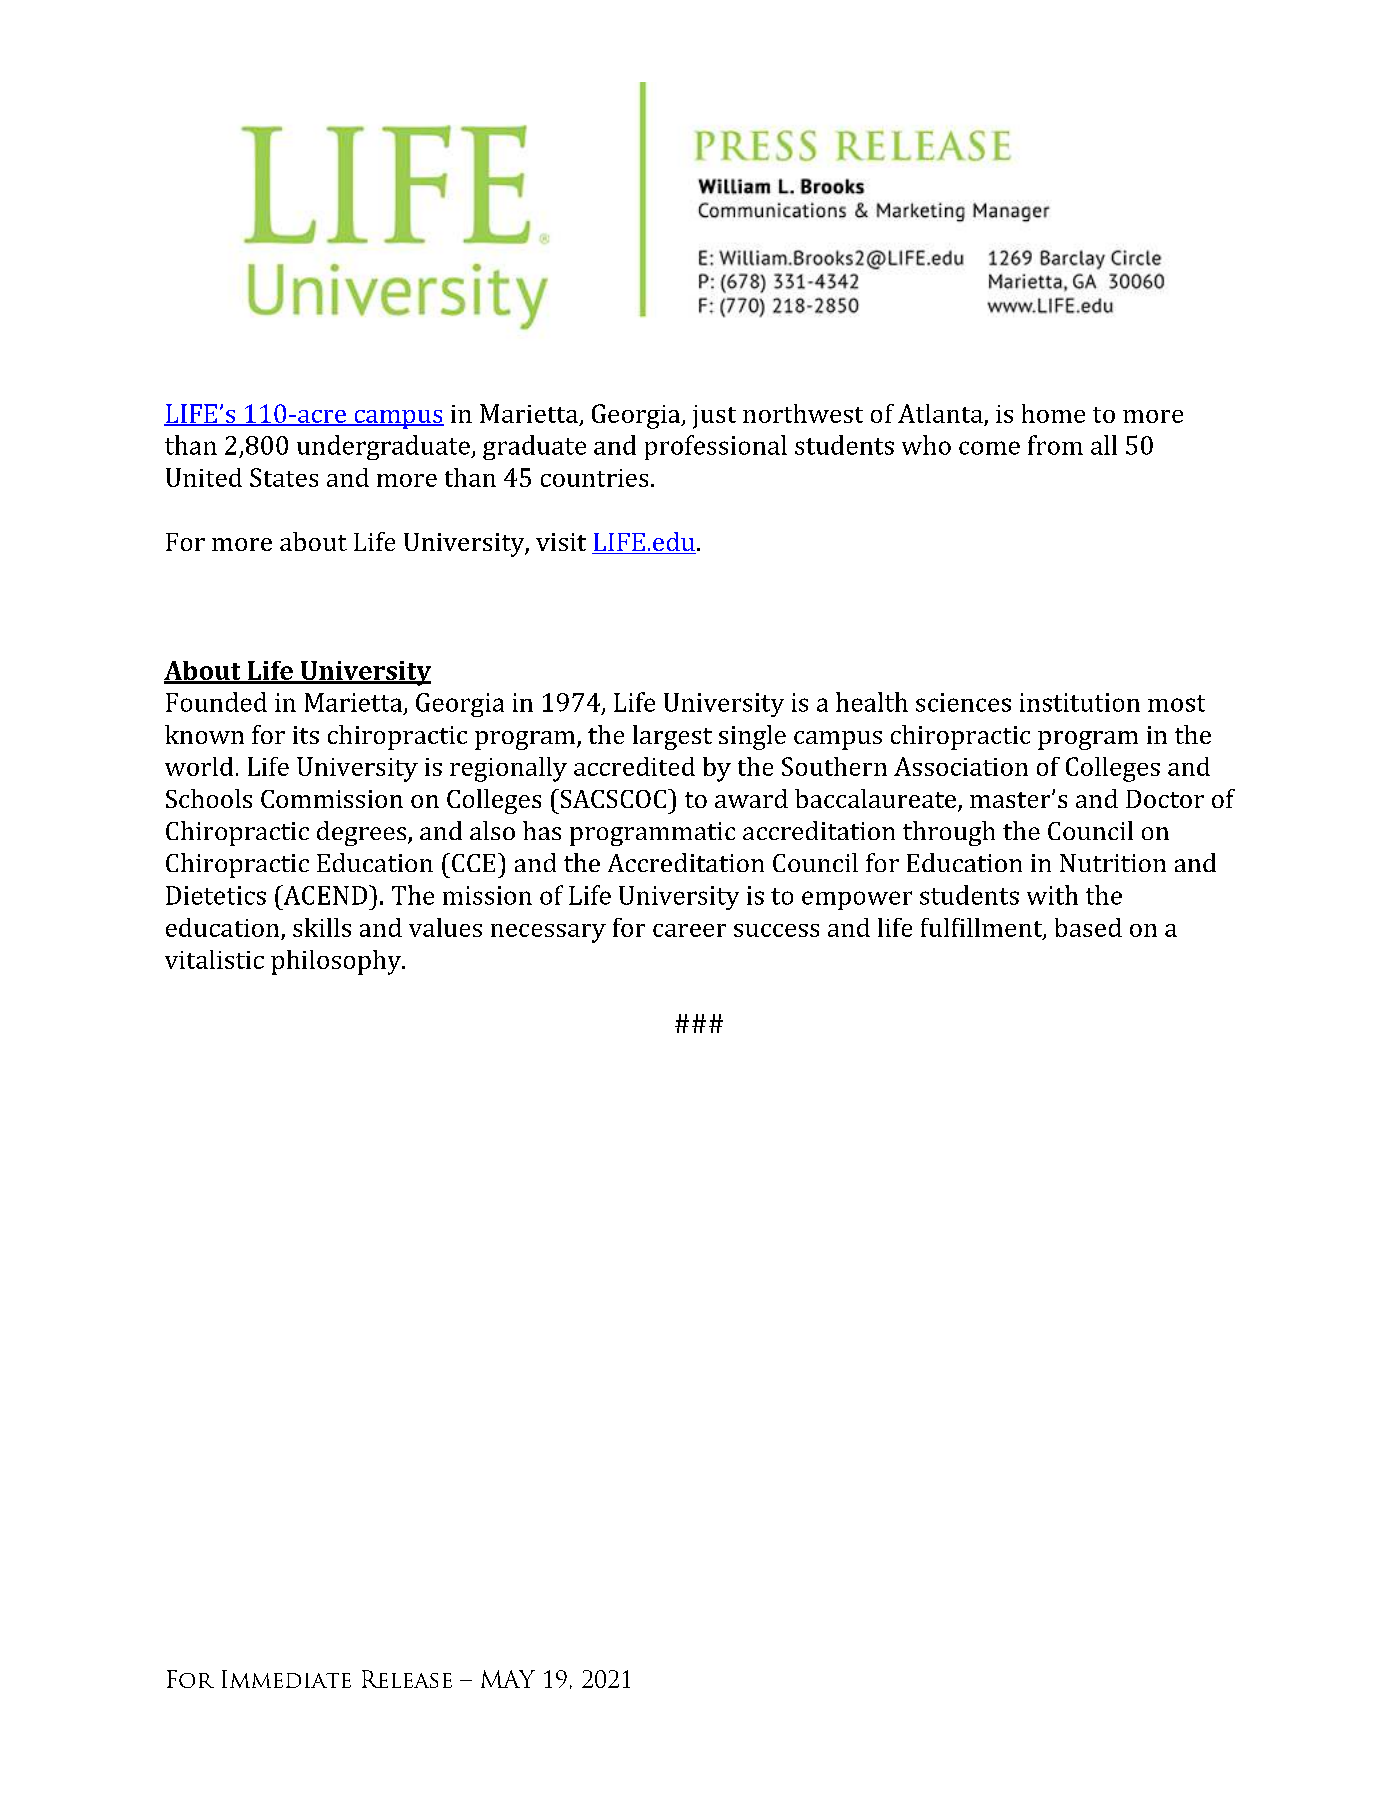  What do you see at coordinates (337, 962) in the screenshot?
I see `philosophy` at bounding box center [337, 962].
